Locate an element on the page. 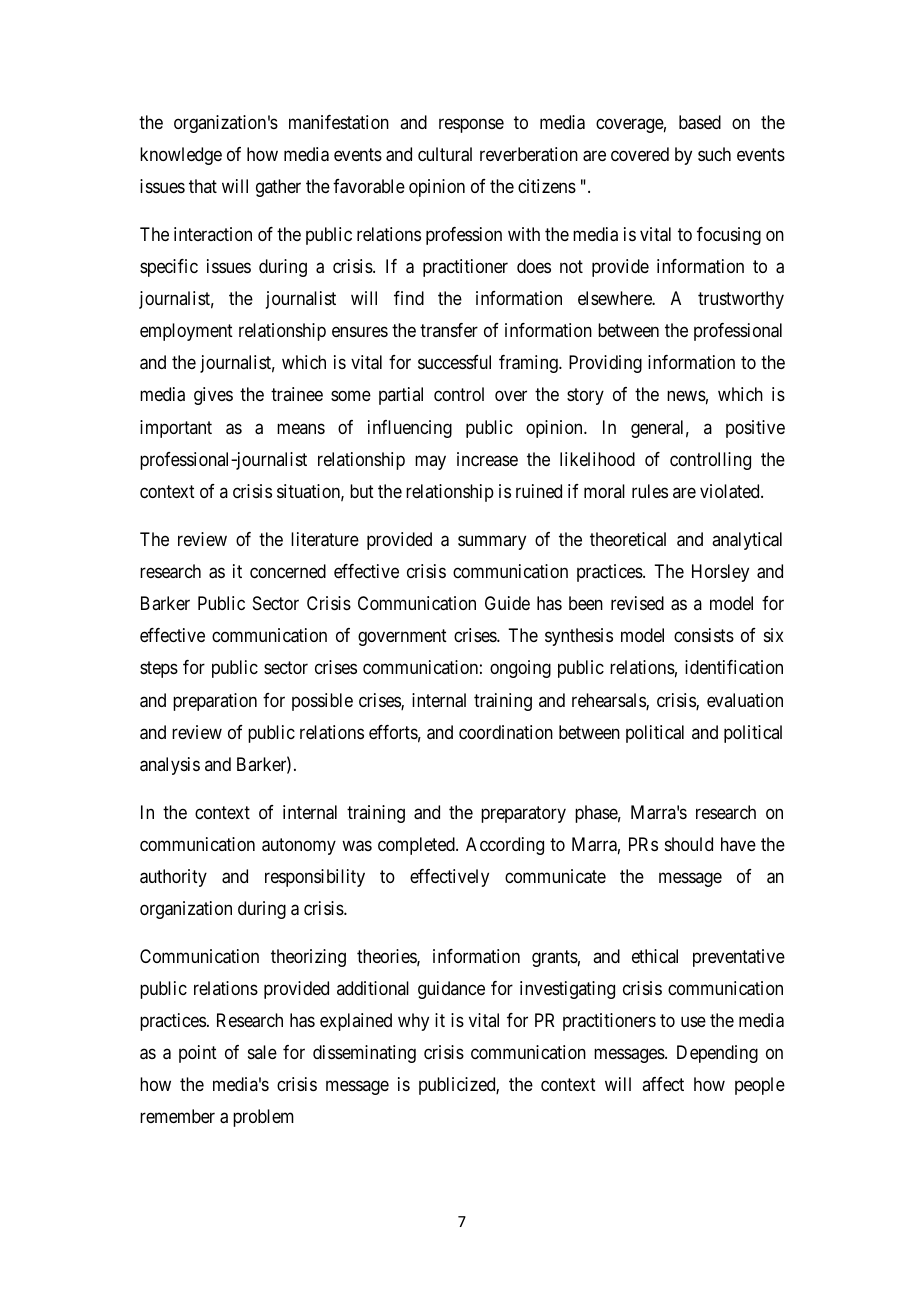 The width and height of the image is (924, 1308). that is located at coordinates (203, 186).
